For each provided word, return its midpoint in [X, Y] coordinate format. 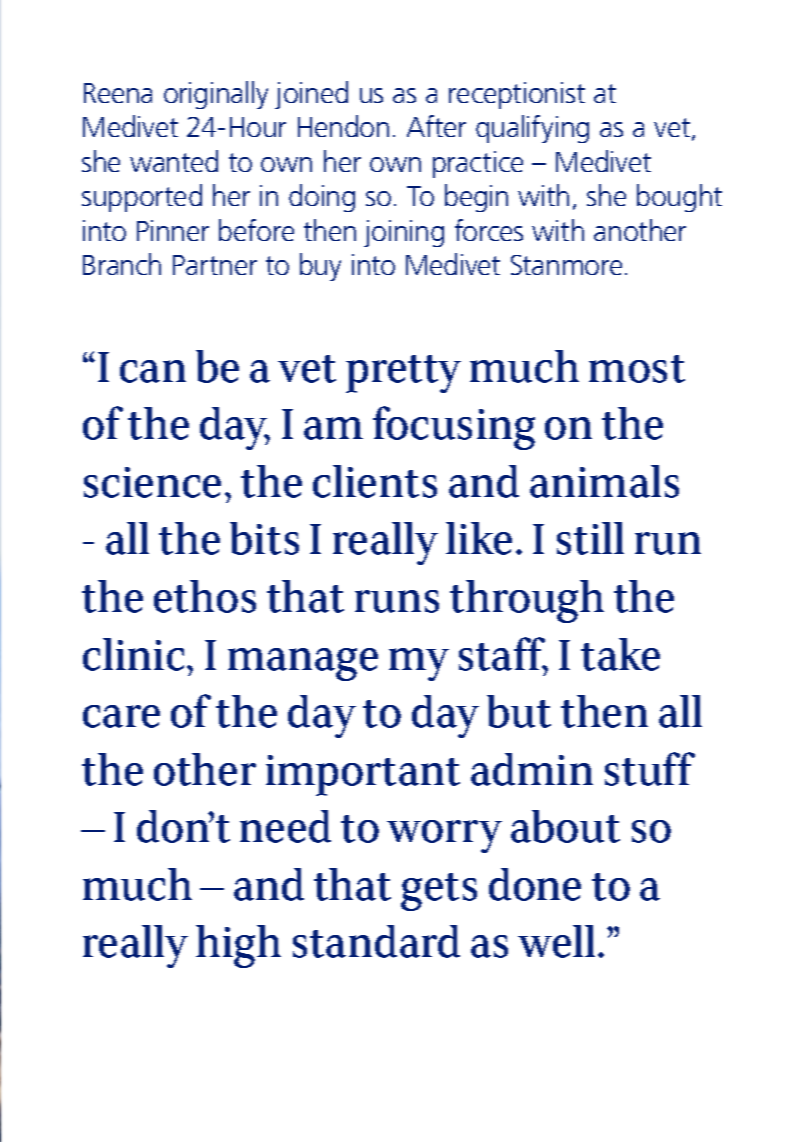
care [121, 716]
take [620, 654]
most [637, 369]
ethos [205, 596]
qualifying [532, 129]
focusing [454, 428]
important [363, 775]
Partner [215, 265]
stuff [650, 769]
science [152, 482]
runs [397, 601]
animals [604, 481]
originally [216, 95]
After [436, 126]
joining [404, 233]
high [238, 946]
